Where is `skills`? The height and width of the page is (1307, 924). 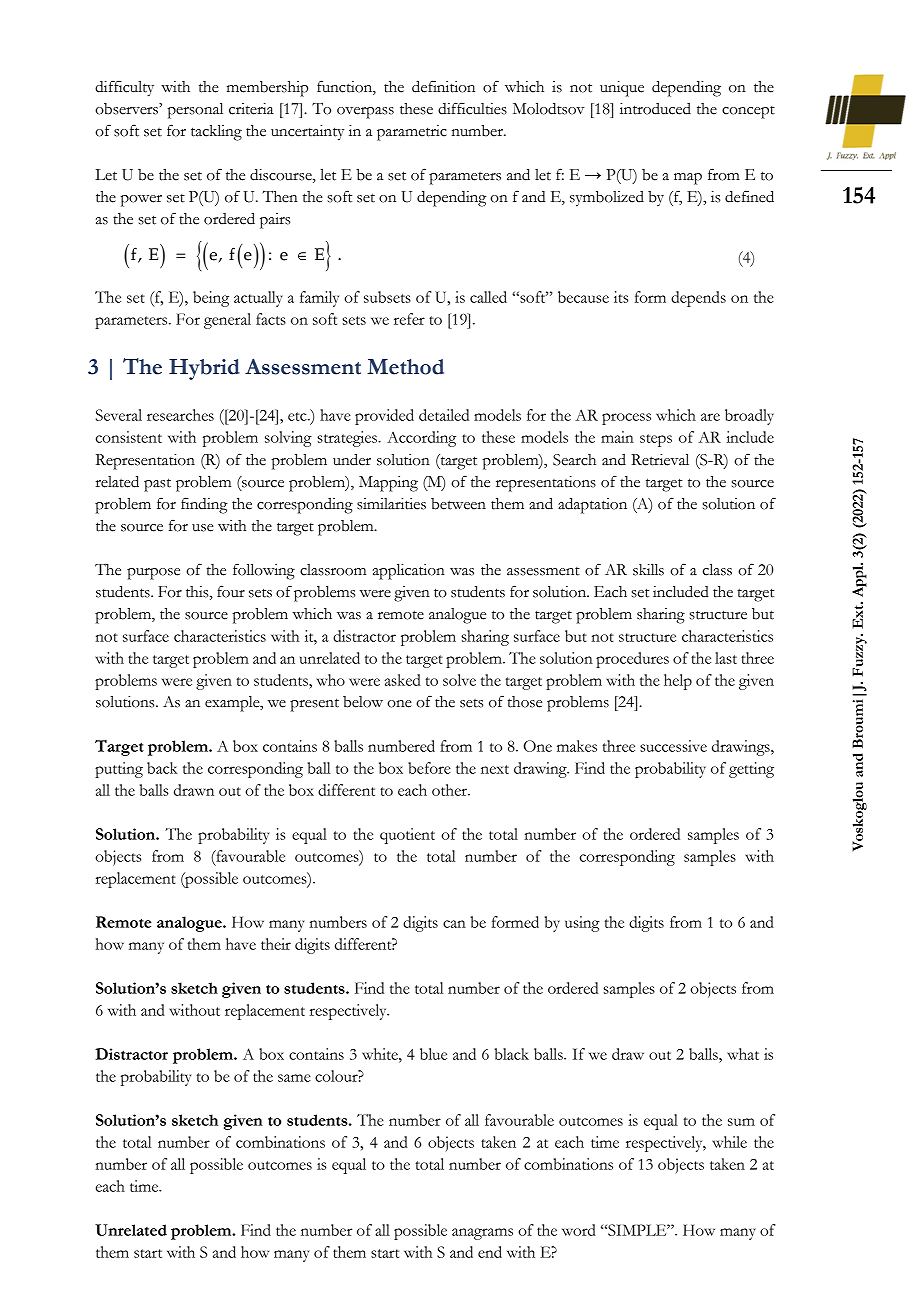
skills is located at coordinates (648, 570).
